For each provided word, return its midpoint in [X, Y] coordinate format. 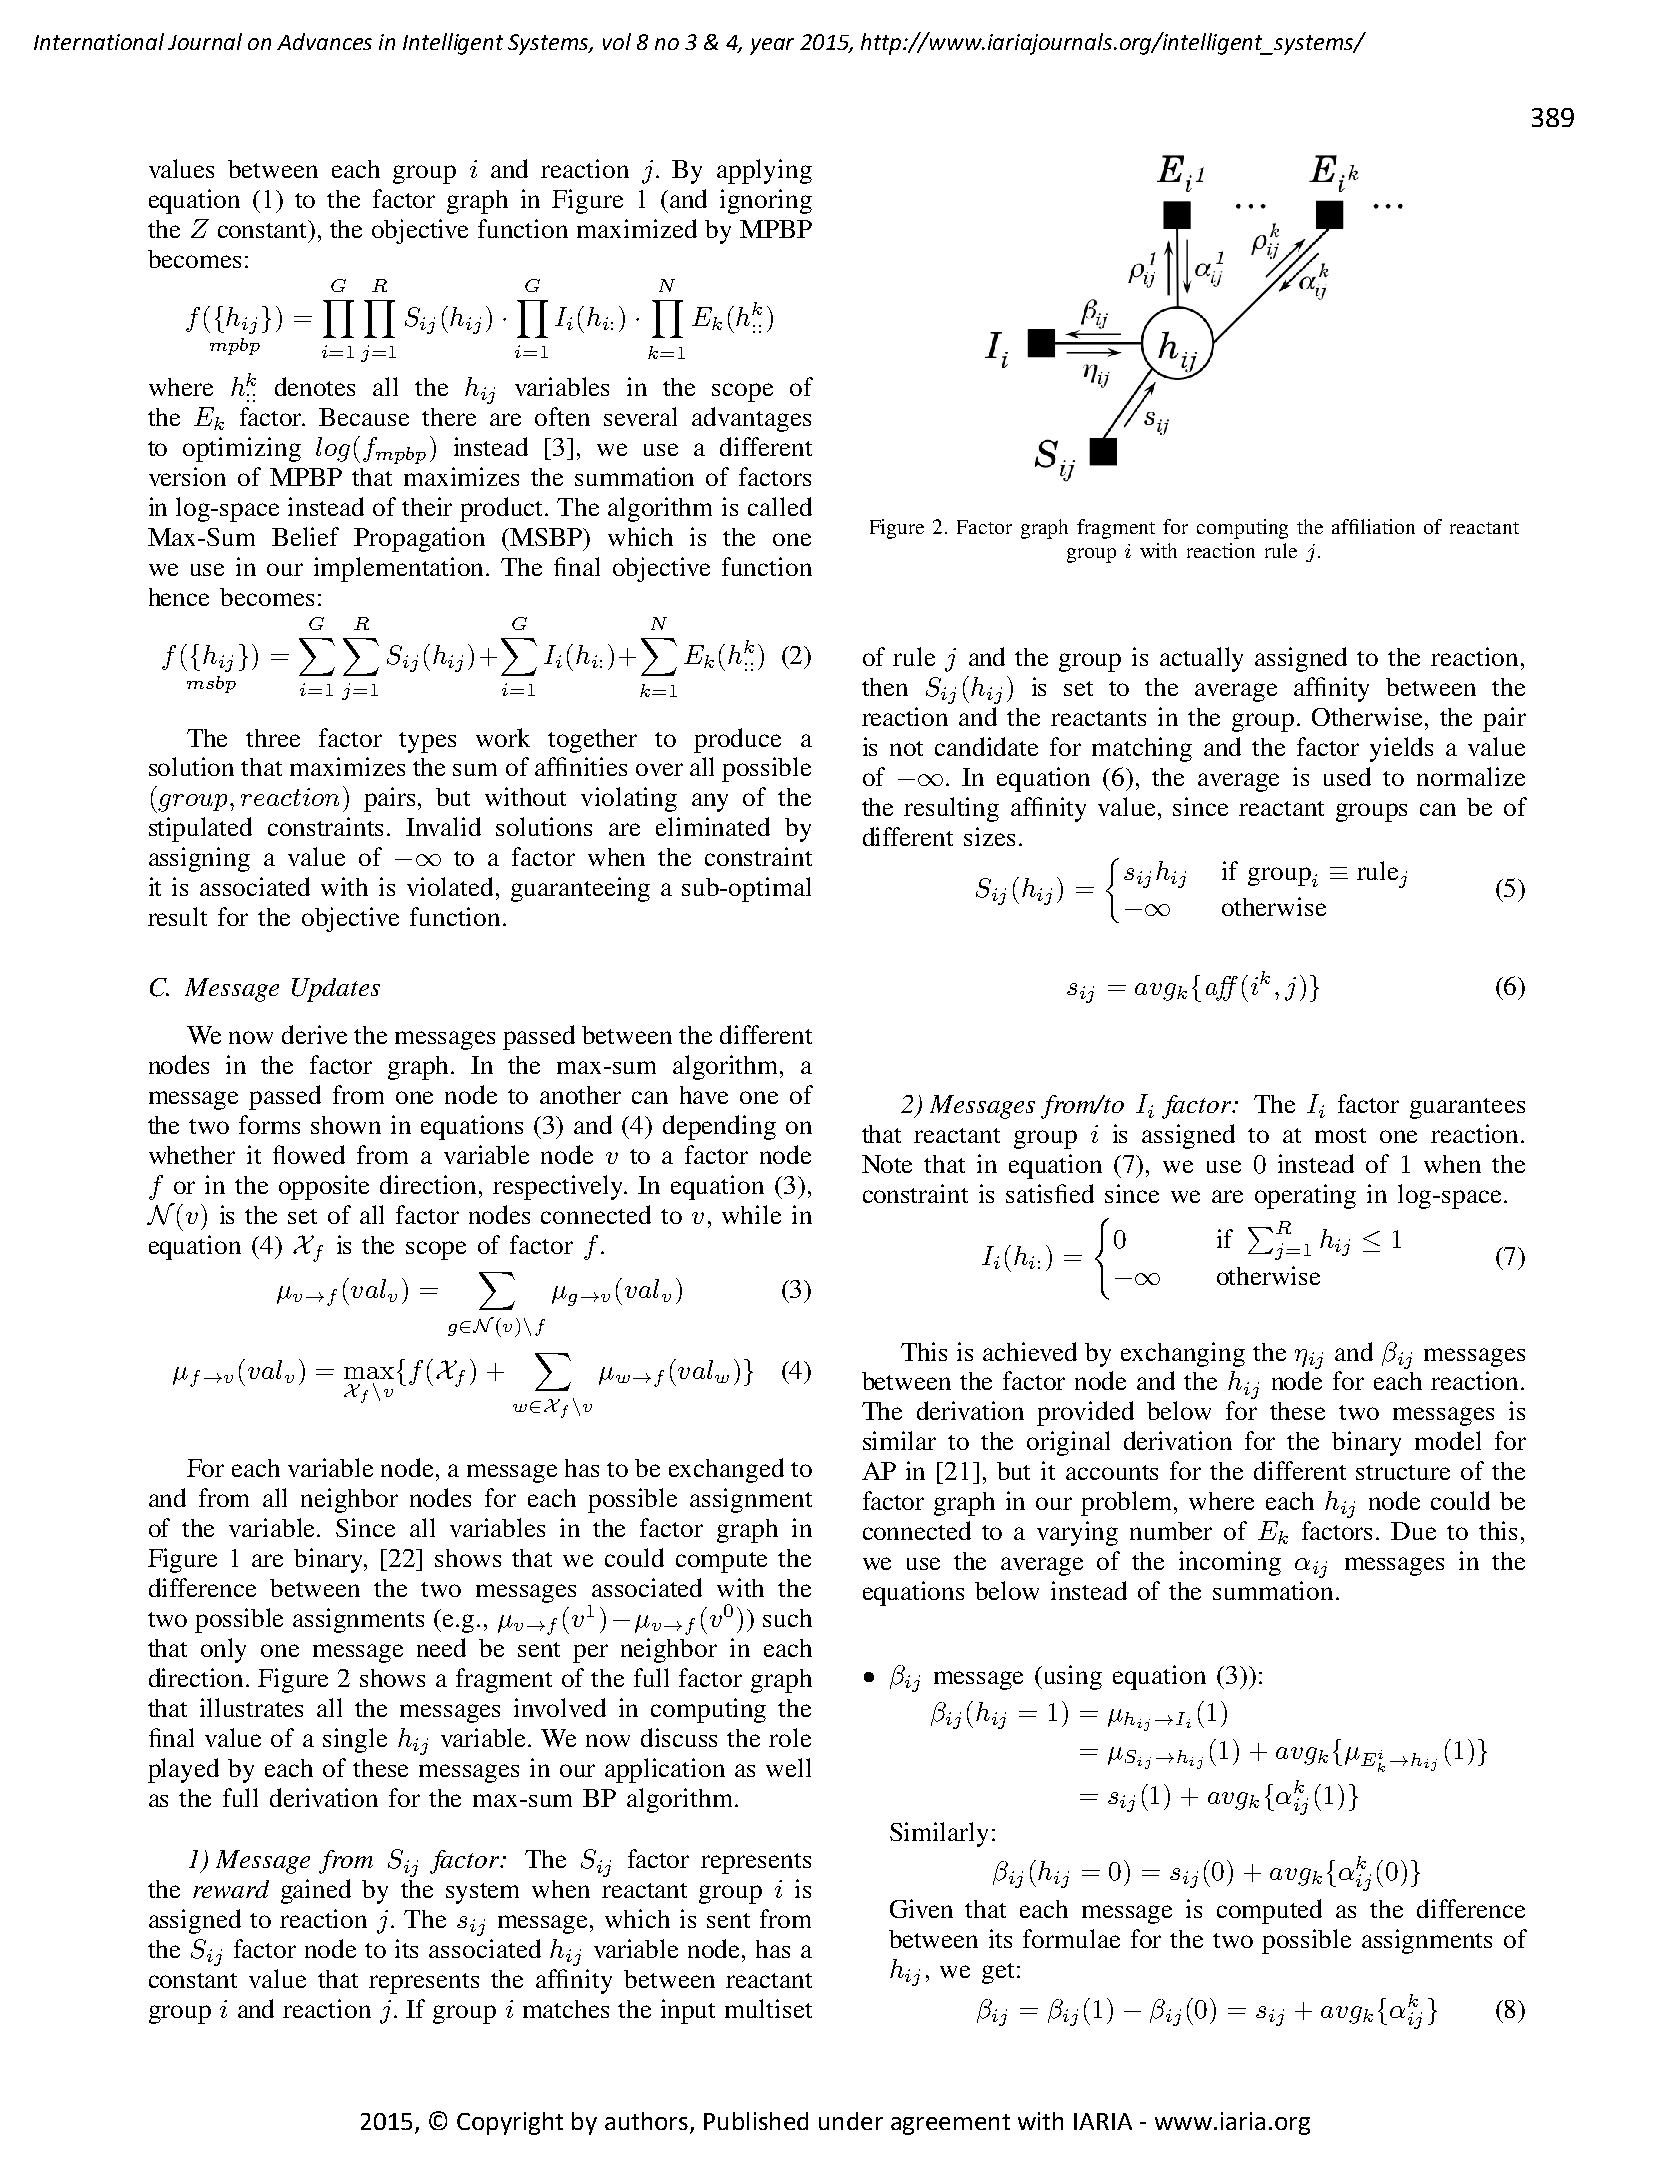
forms [269, 1124]
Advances [324, 41]
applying [764, 171]
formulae [1071, 1938]
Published [756, 2121]
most [1340, 1135]
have [704, 1095]
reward [231, 1889]
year [772, 46]
